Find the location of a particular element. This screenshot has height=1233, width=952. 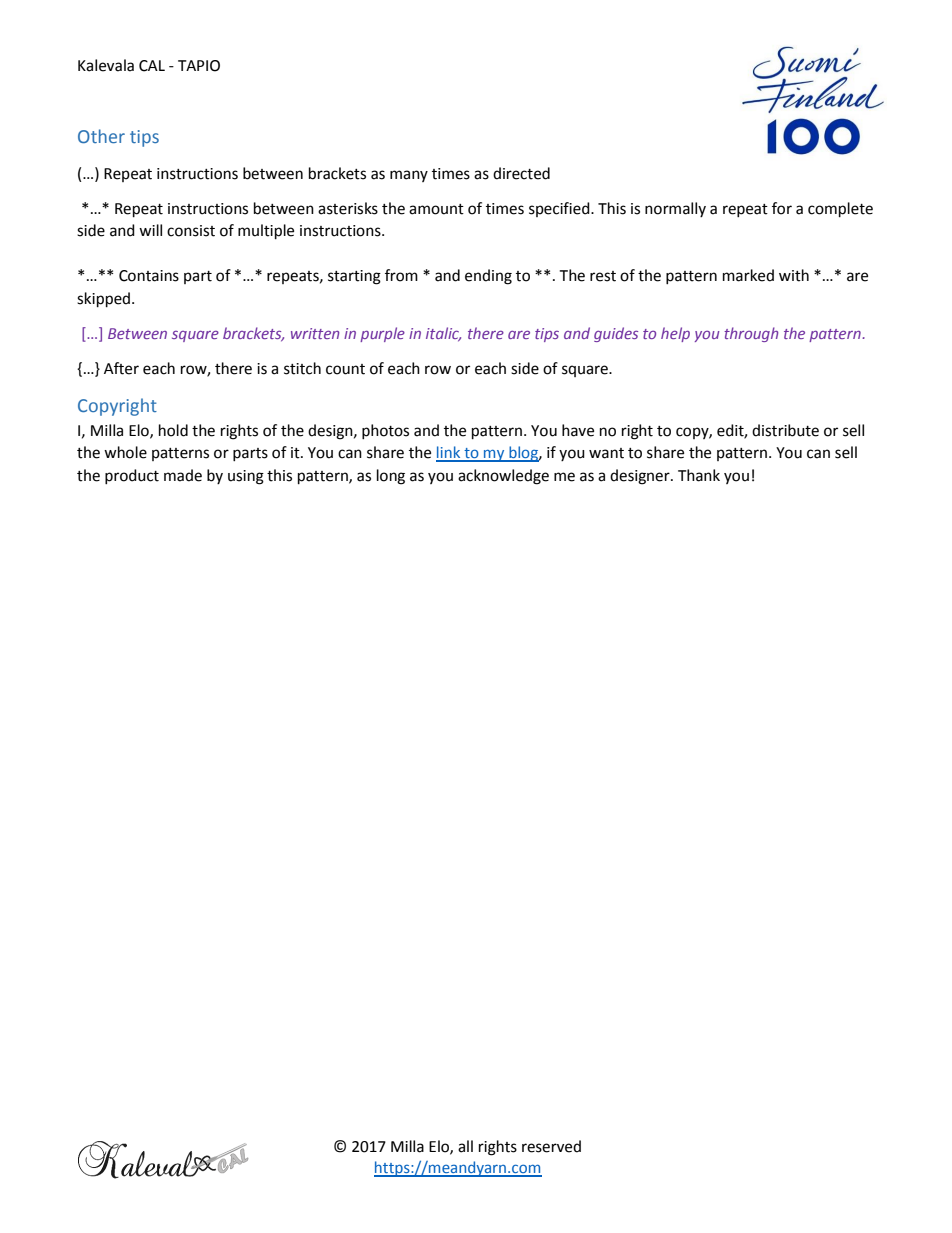

made is located at coordinates (183, 475).
